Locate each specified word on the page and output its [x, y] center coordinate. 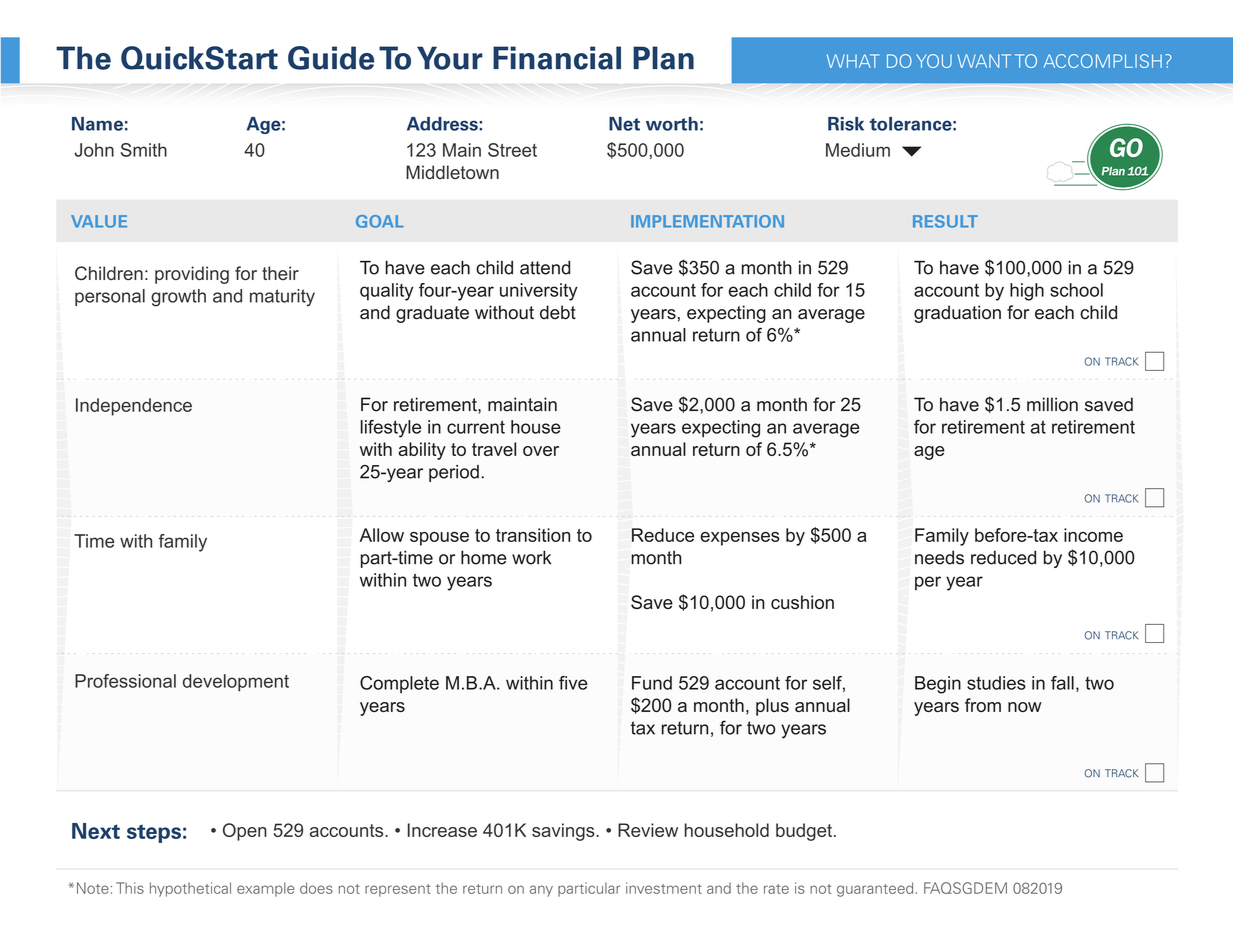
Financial [557, 58]
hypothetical [190, 889]
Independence [134, 407]
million [1052, 404]
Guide [331, 58]
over [541, 451]
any [541, 891]
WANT [984, 61]
